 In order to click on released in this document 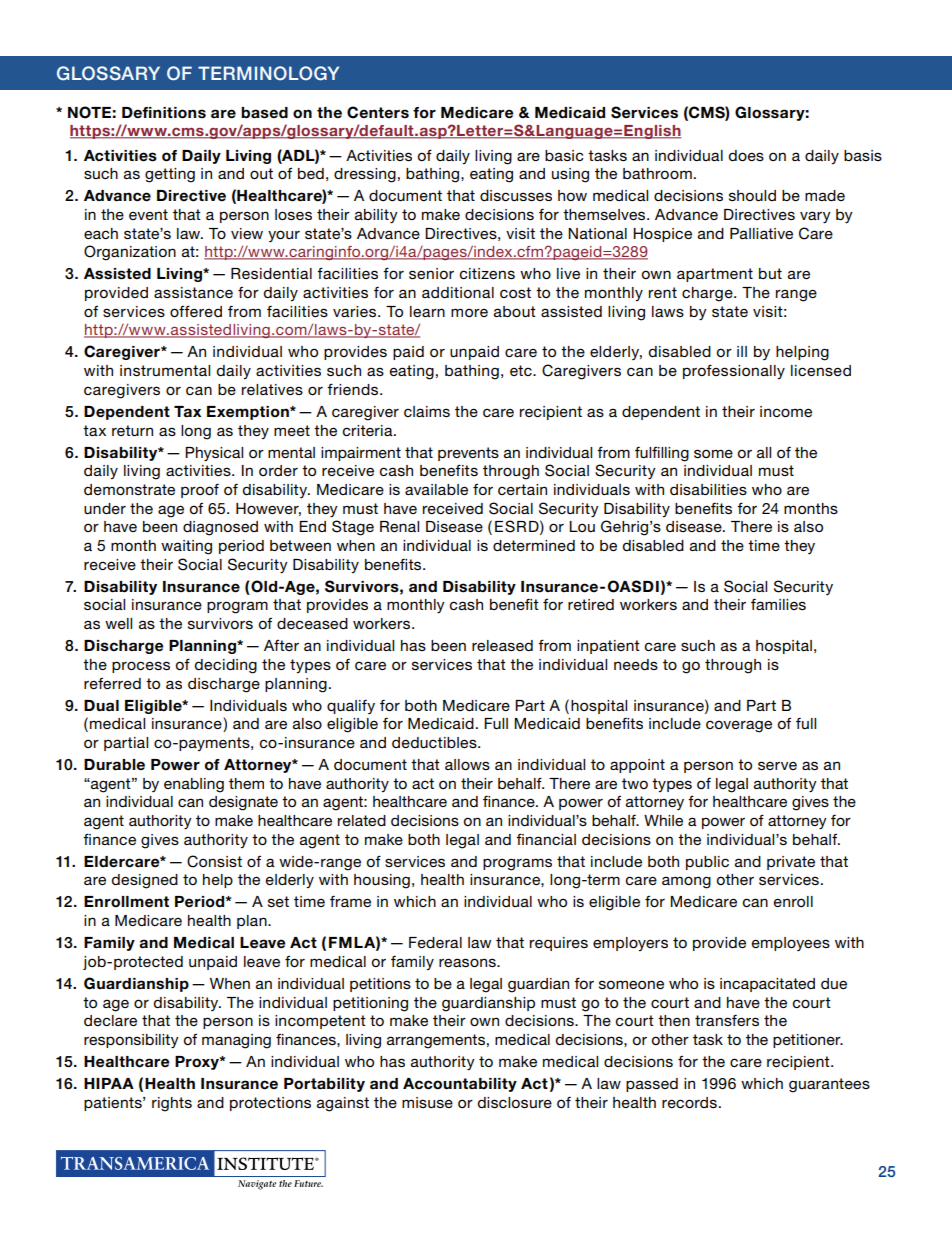, I will do `click(502, 645)`.
